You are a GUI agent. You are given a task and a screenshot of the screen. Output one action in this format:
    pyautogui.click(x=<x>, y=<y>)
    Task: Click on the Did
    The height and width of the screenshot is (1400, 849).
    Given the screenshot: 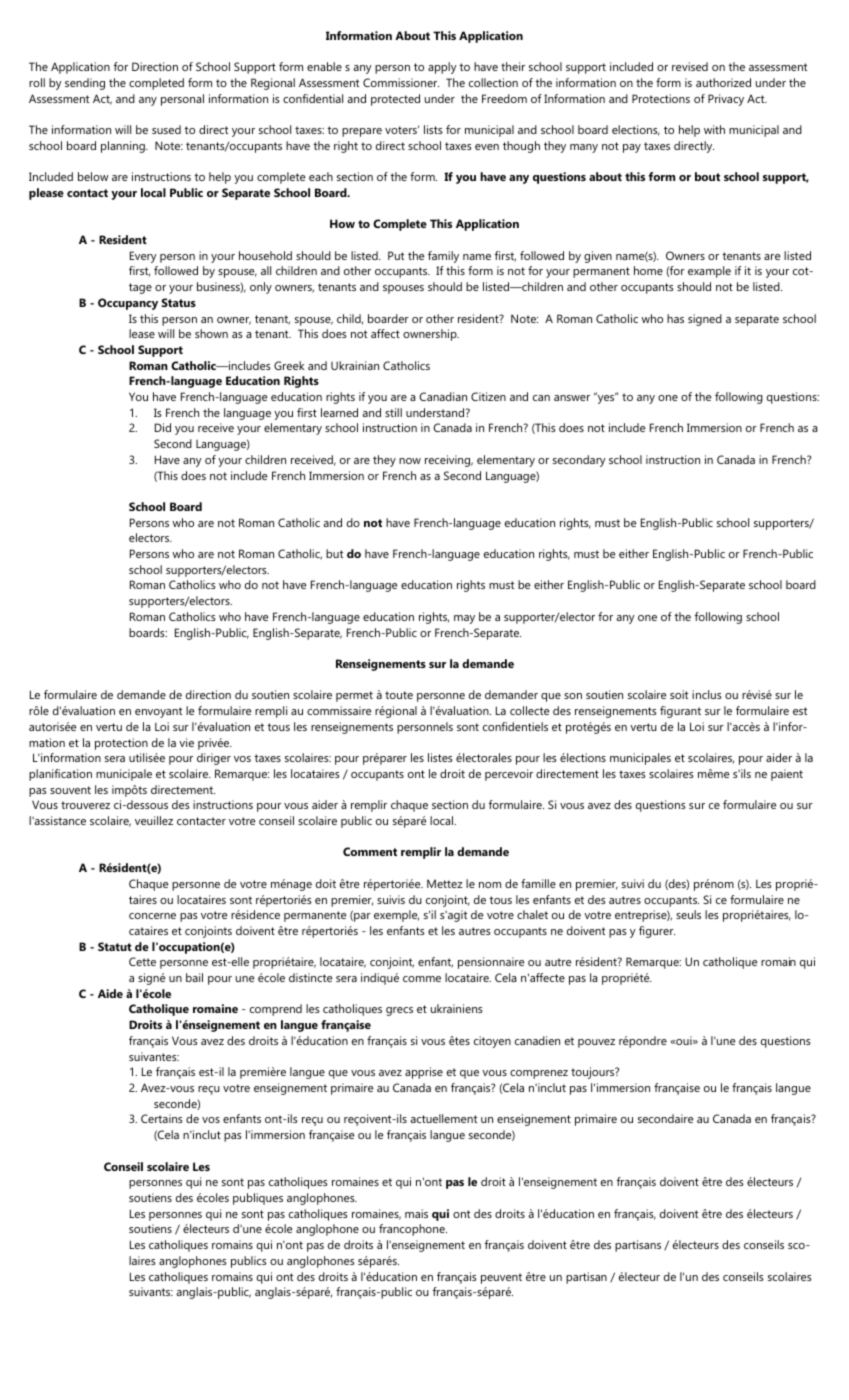 What is the action you would take?
    pyautogui.click(x=163, y=427)
